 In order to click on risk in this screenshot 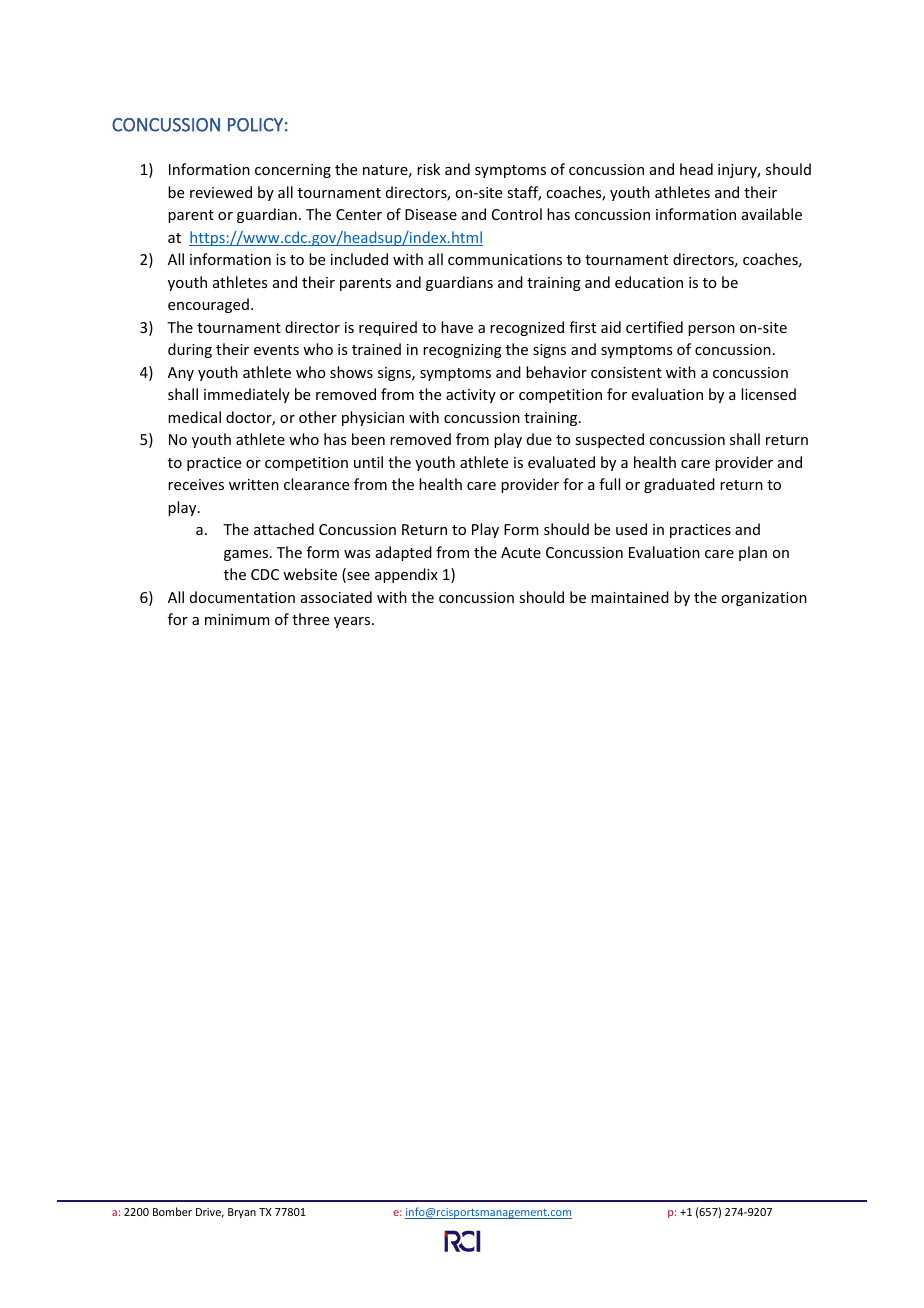, I will do `click(428, 169)`.
